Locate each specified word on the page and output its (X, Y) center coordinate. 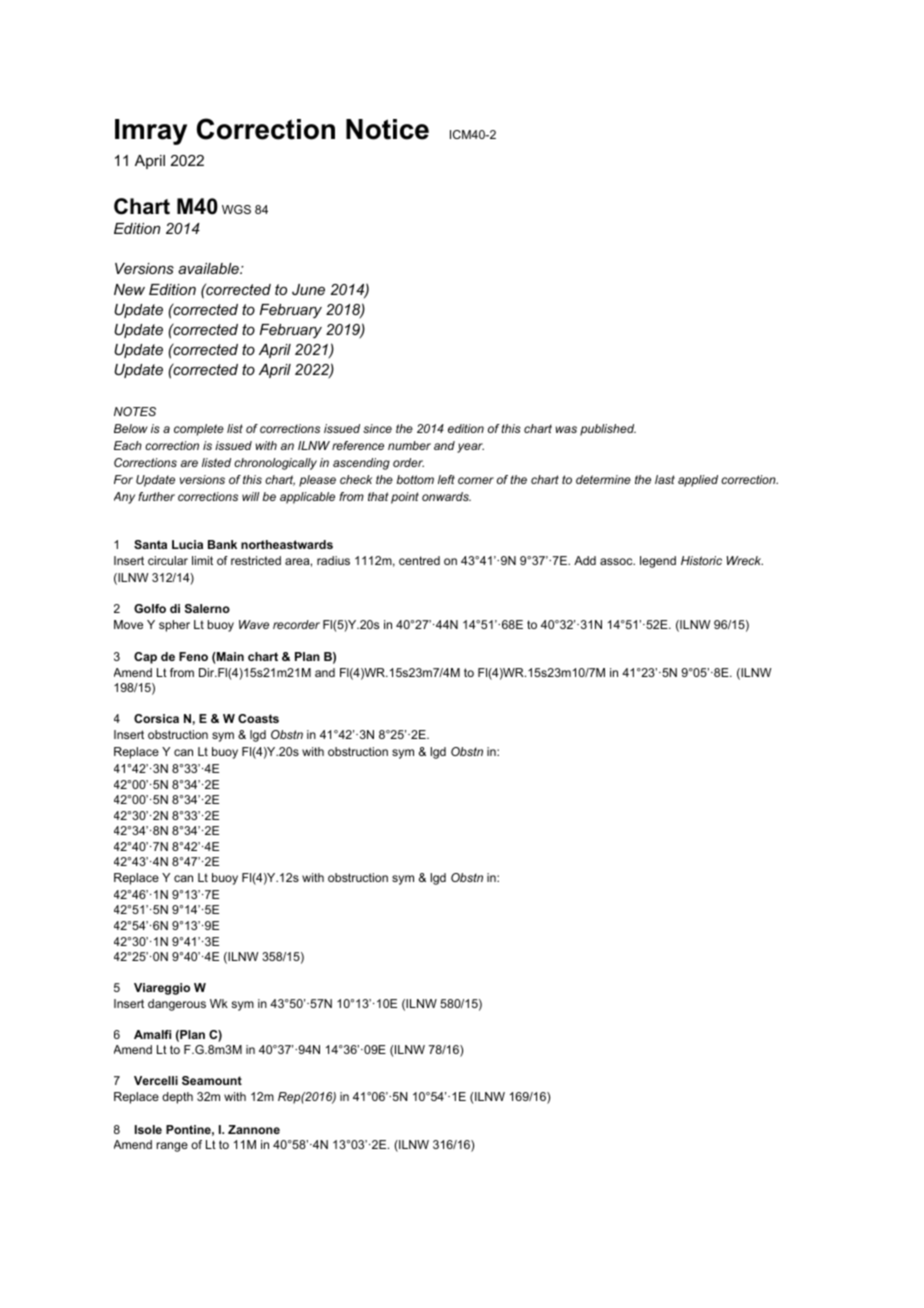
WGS (236, 209)
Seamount (212, 1080)
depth (177, 1098)
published (608, 430)
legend (658, 562)
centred (419, 560)
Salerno (207, 608)
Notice (387, 129)
